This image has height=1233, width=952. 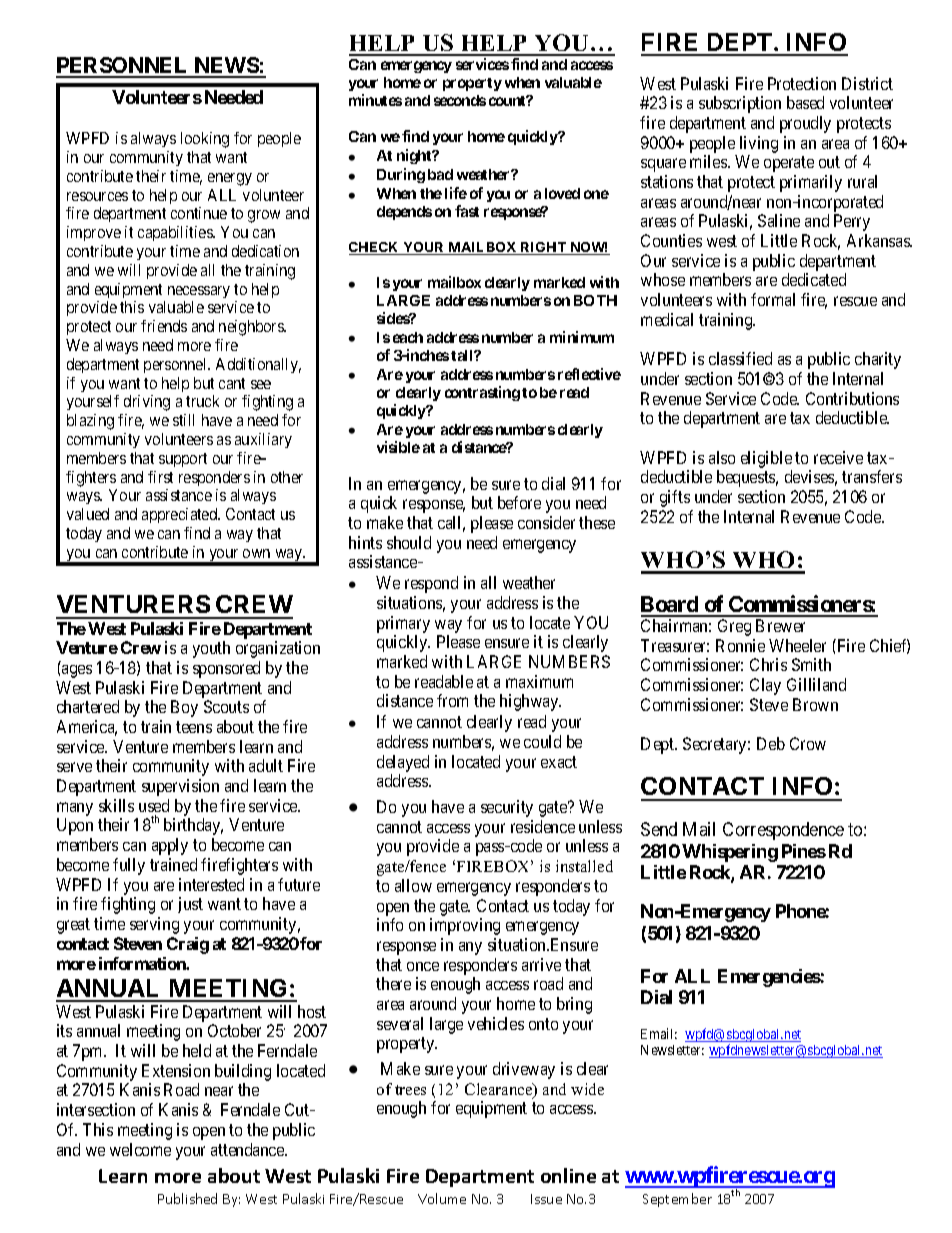 I want to click on should, so click(x=409, y=542).
